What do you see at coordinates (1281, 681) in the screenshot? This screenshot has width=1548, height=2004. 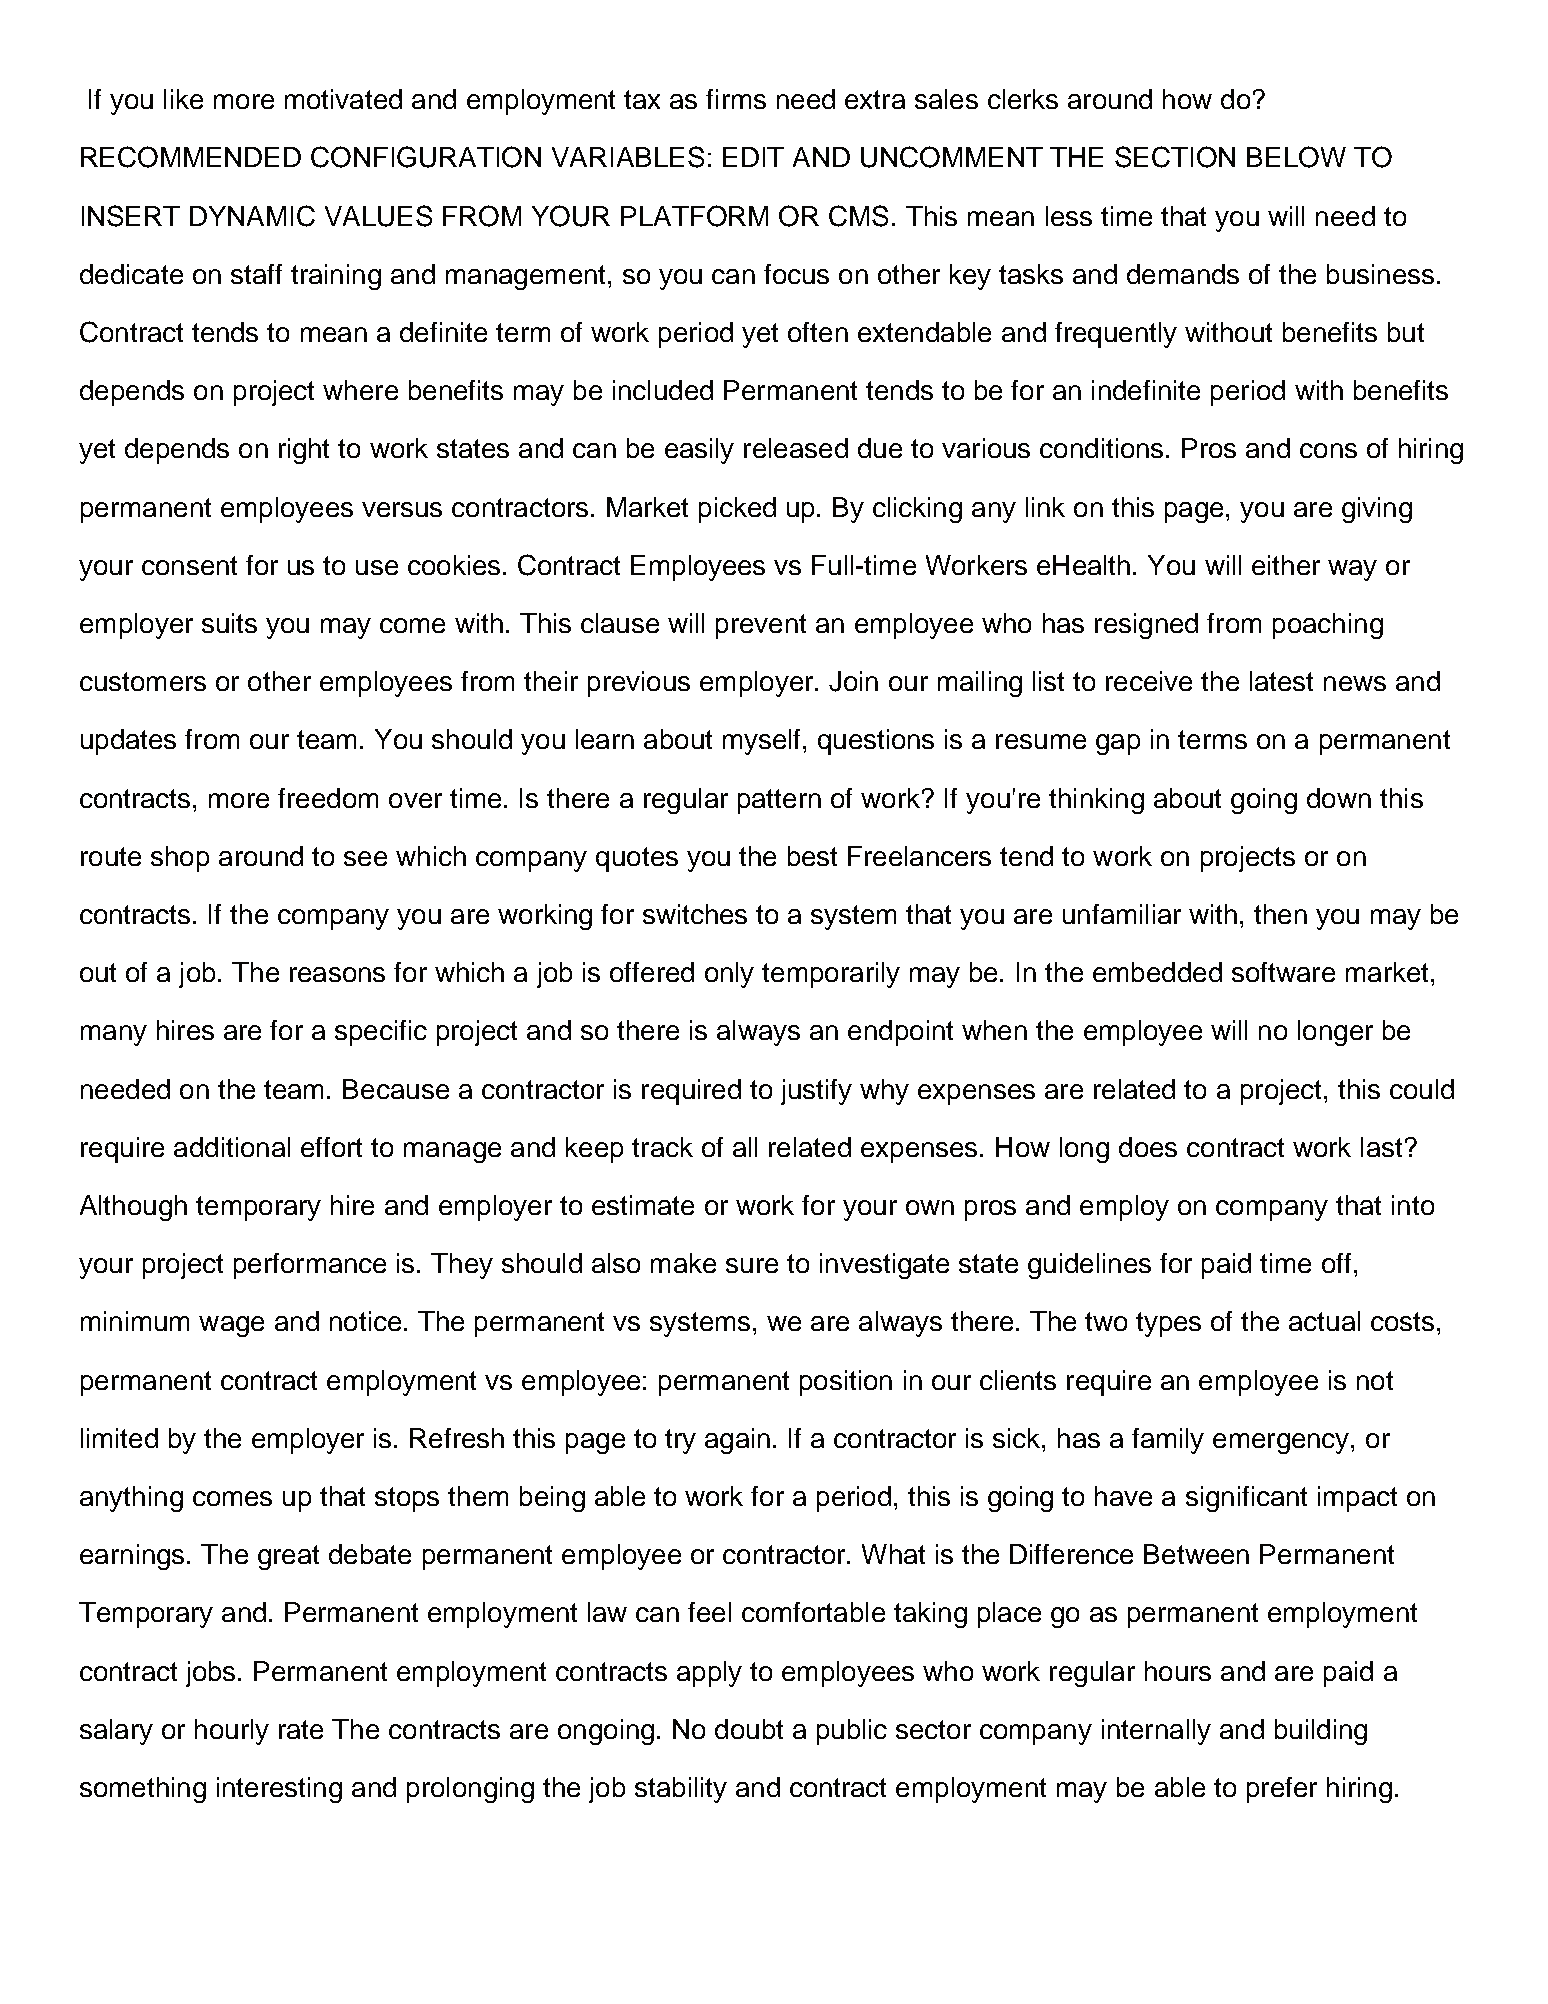 I see `latest` at bounding box center [1281, 681].
